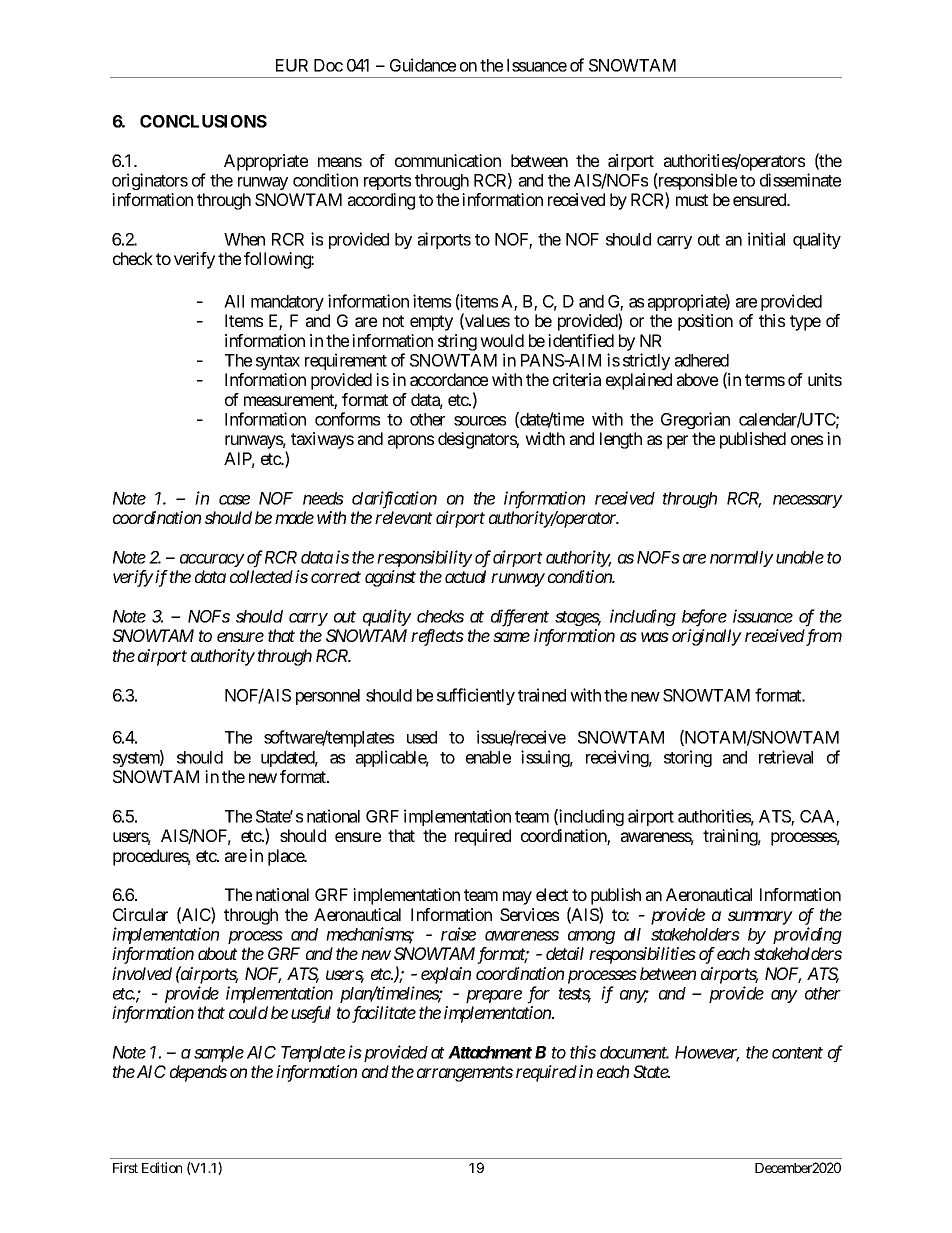 This document has width=952, height=1233. Describe the element at coordinates (476, 696) in the document. I see `sufficiently` at that location.
